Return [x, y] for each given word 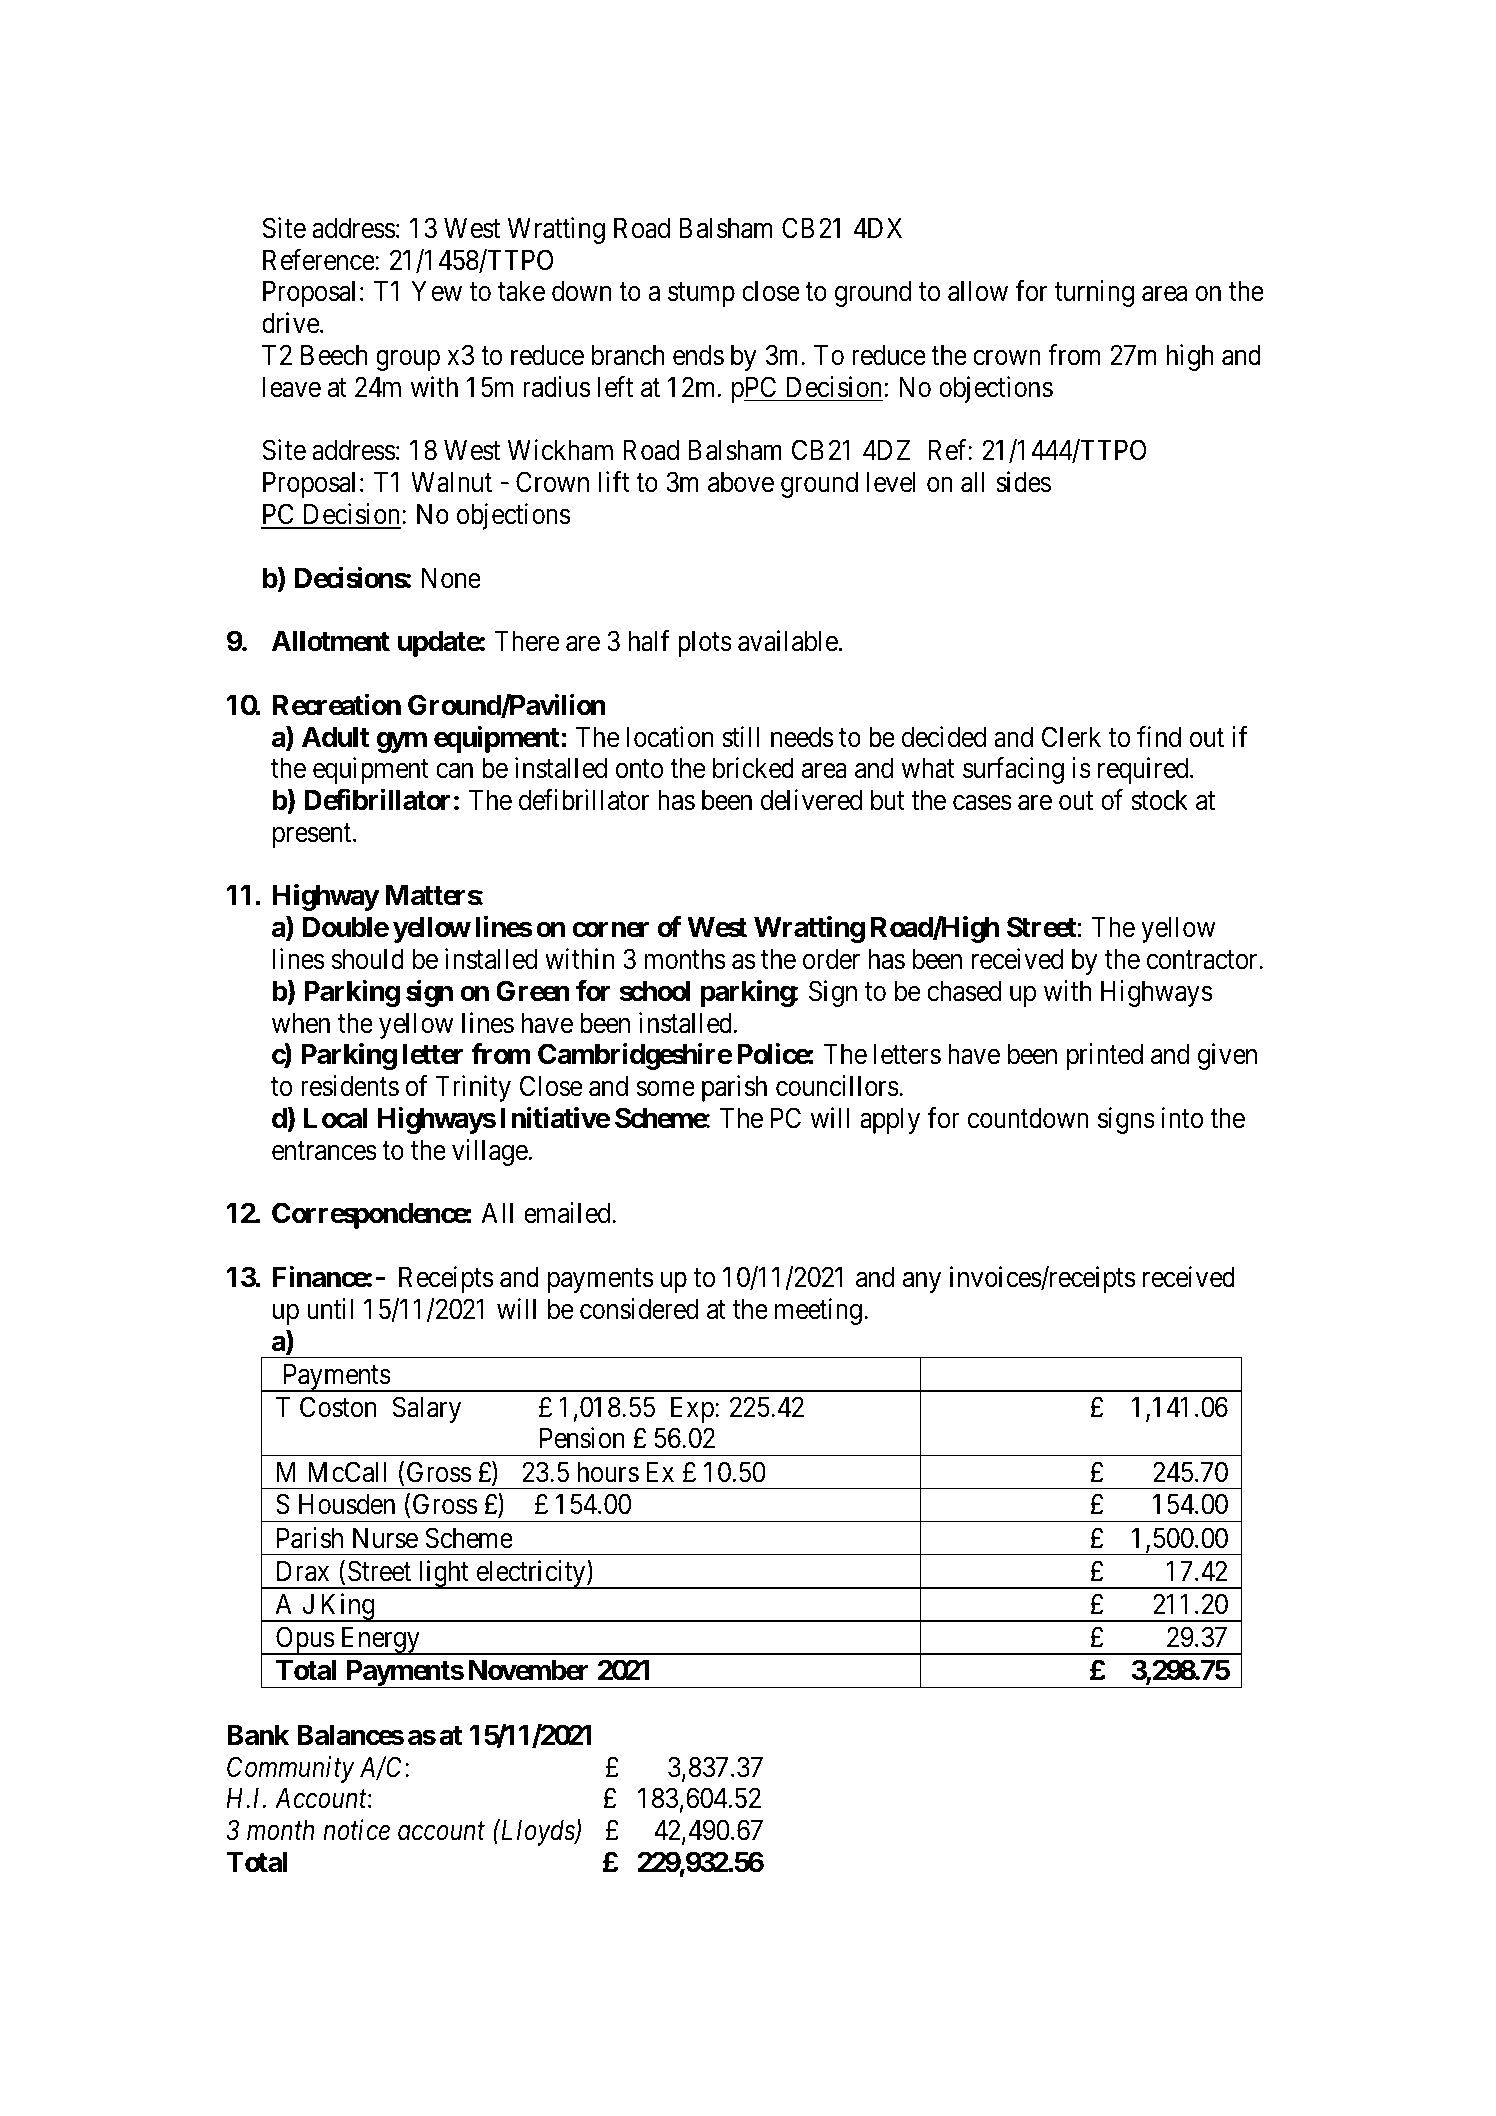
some [665, 1089]
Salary [427, 1409]
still [740, 737]
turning [1094, 293]
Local [335, 1118]
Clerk [1071, 737]
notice [356, 1830]
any [922, 1282]
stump [701, 295]
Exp [693, 1410]
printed [1105, 1056]
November [529, 1670]
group [408, 360]
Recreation [337, 705]
